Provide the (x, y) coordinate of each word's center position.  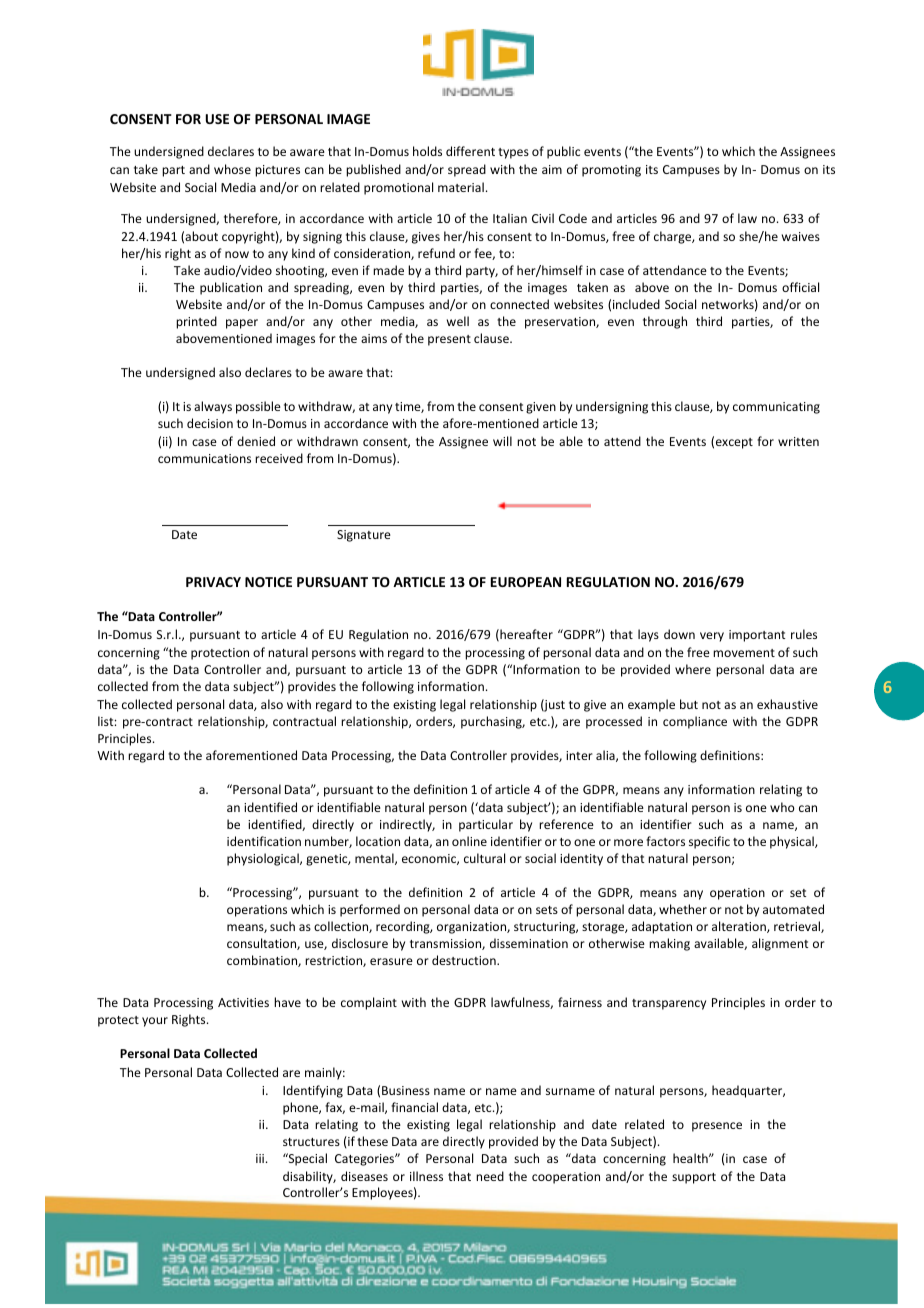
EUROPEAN (526, 582)
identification (264, 841)
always (213, 407)
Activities (243, 1002)
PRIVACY (213, 582)
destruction (465, 960)
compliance (695, 722)
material (461, 187)
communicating (776, 408)
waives (801, 236)
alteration (740, 927)
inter (579, 755)
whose (232, 169)
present (449, 340)
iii (260, 1158)
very (712, 637)
